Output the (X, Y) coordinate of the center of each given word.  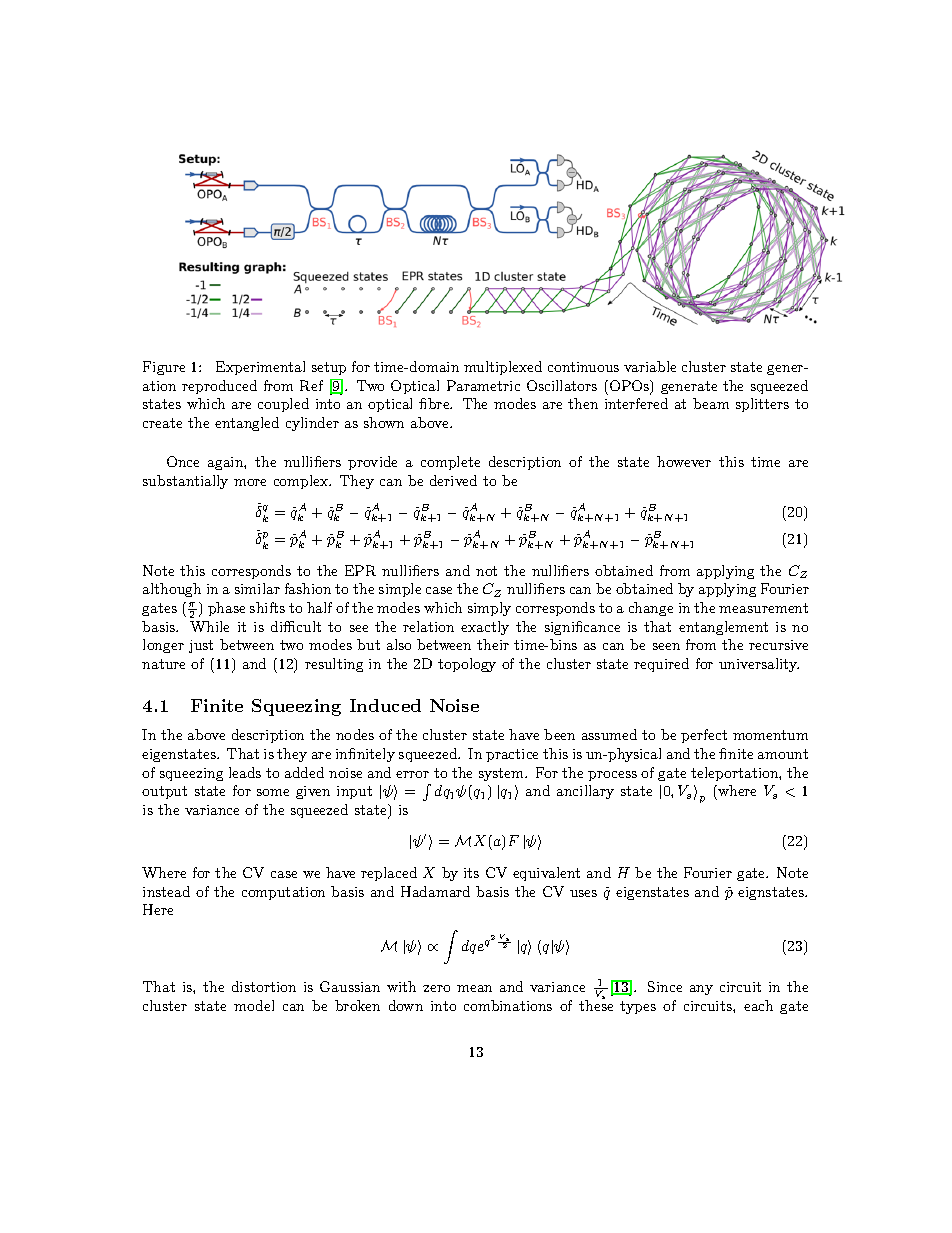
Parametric (483, 385)
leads (245, 772)
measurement (763, 608)
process (612, 776)
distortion (264, 986)
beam (711, 403)
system (502, 774)
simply (489, 609)
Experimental (260, 368)
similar (257, 588)
